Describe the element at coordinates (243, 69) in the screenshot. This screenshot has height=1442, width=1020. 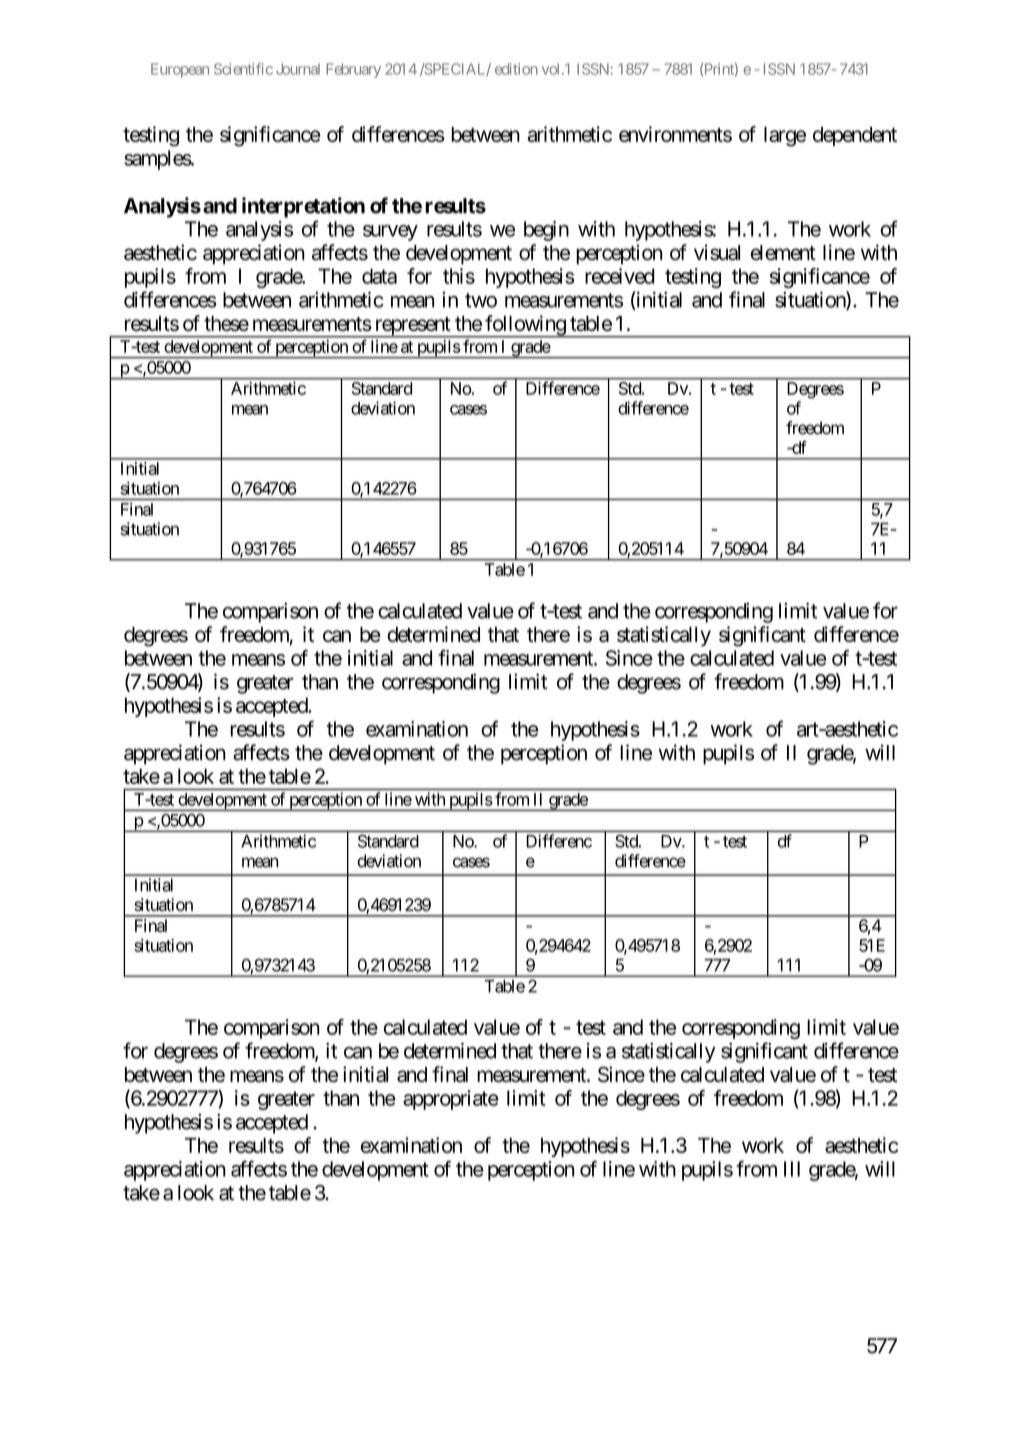
I see `Scientific` at that location.
